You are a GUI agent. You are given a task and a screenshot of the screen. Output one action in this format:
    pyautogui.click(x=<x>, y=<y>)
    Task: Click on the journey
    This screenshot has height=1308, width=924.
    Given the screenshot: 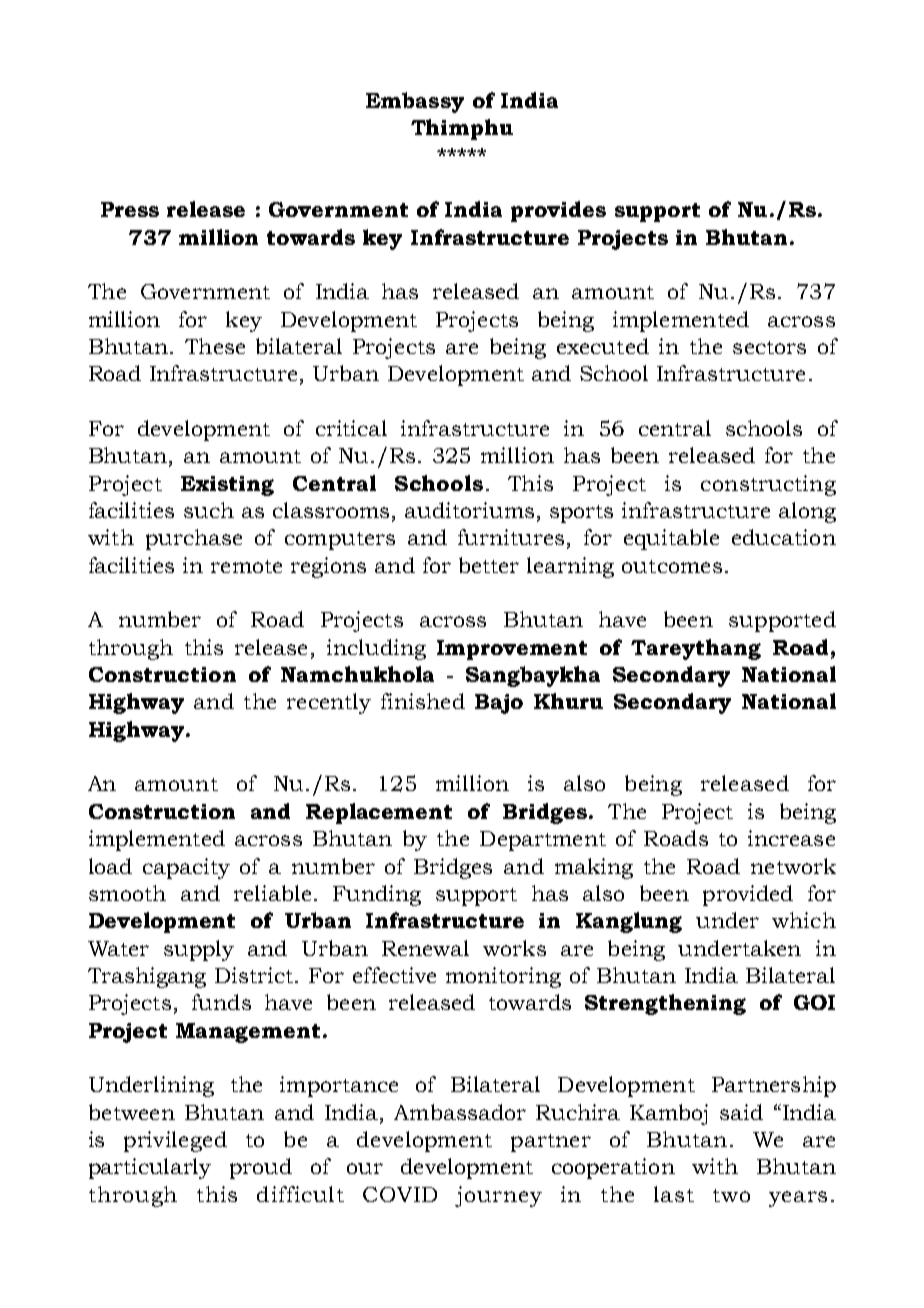 What is the action you would take?
    pyautogui.click(x=498, y=1196)
